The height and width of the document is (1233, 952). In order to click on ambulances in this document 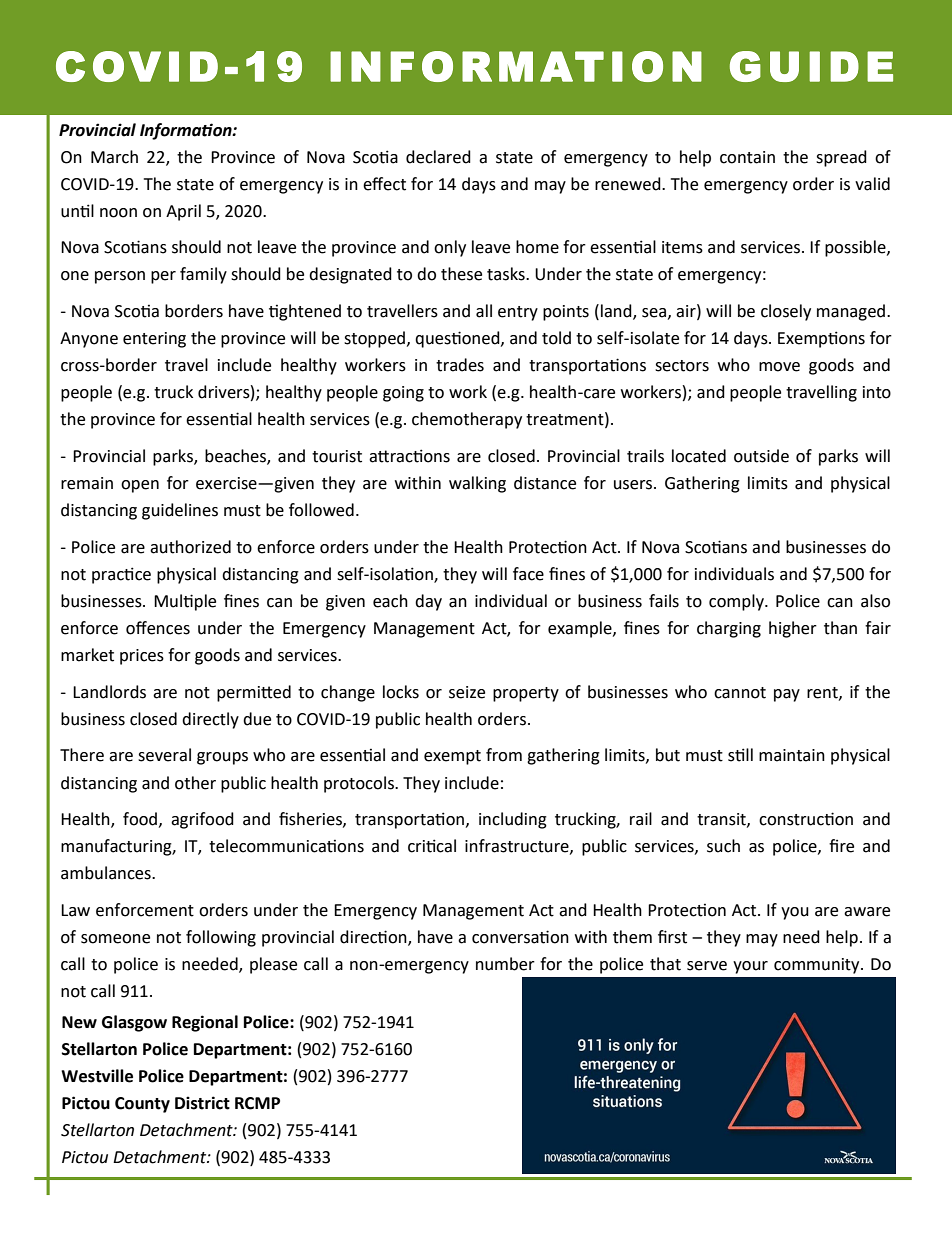, I will do `click(107, 873)`.
